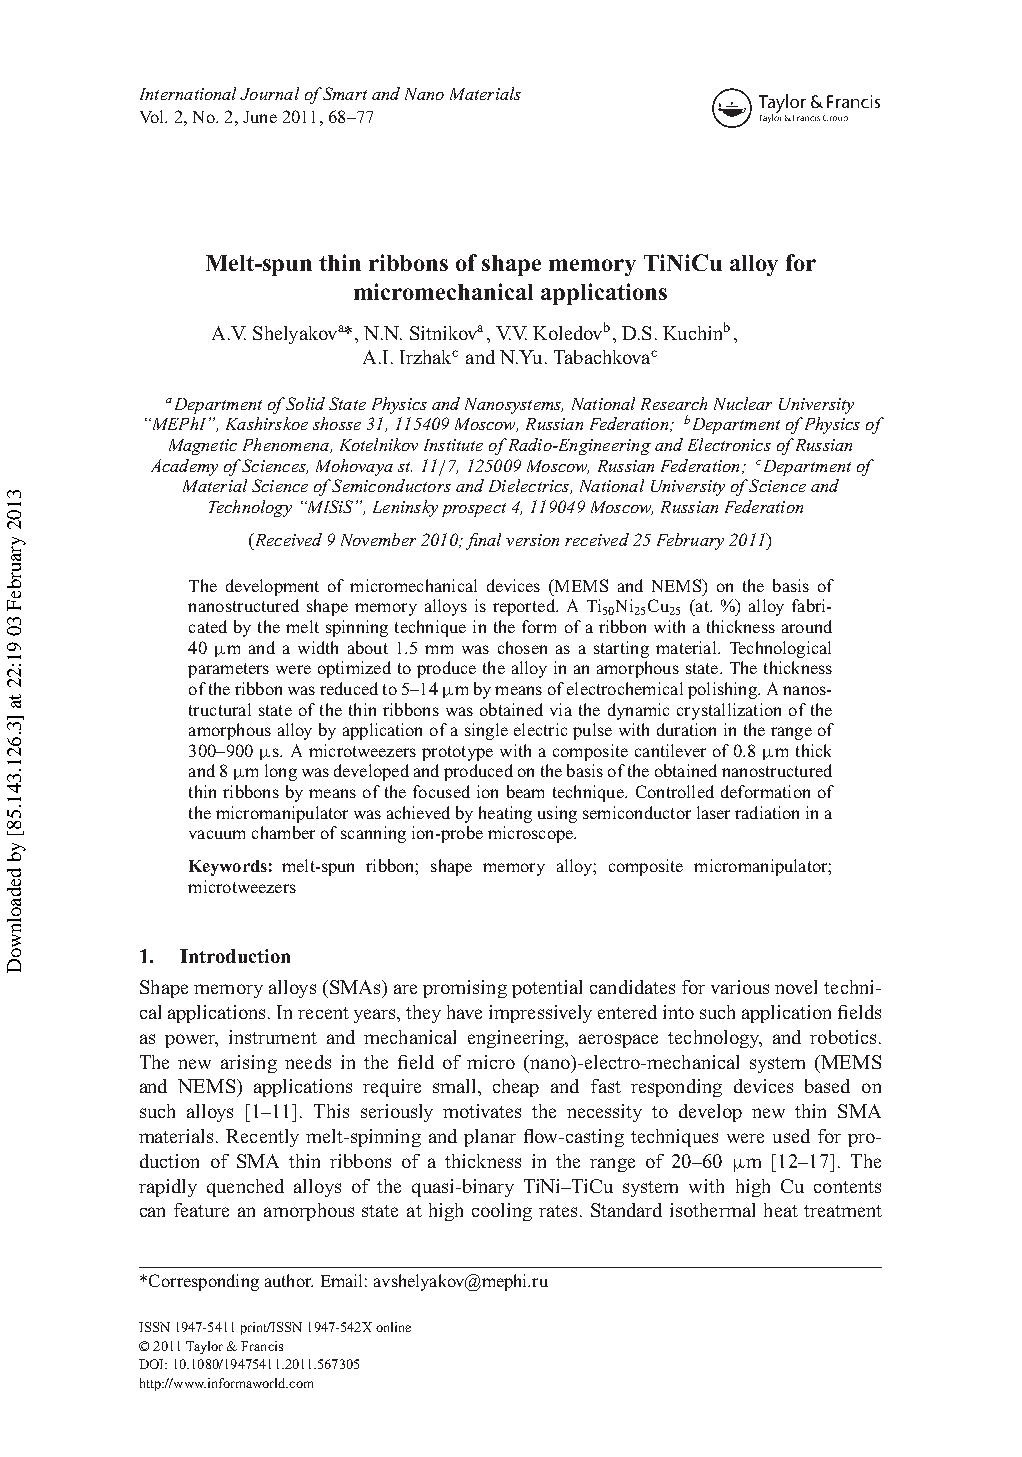  What do you see at coordinates (729, 711) in the screenshot?
I see `crystallization` at bounding box center [729, 711].
